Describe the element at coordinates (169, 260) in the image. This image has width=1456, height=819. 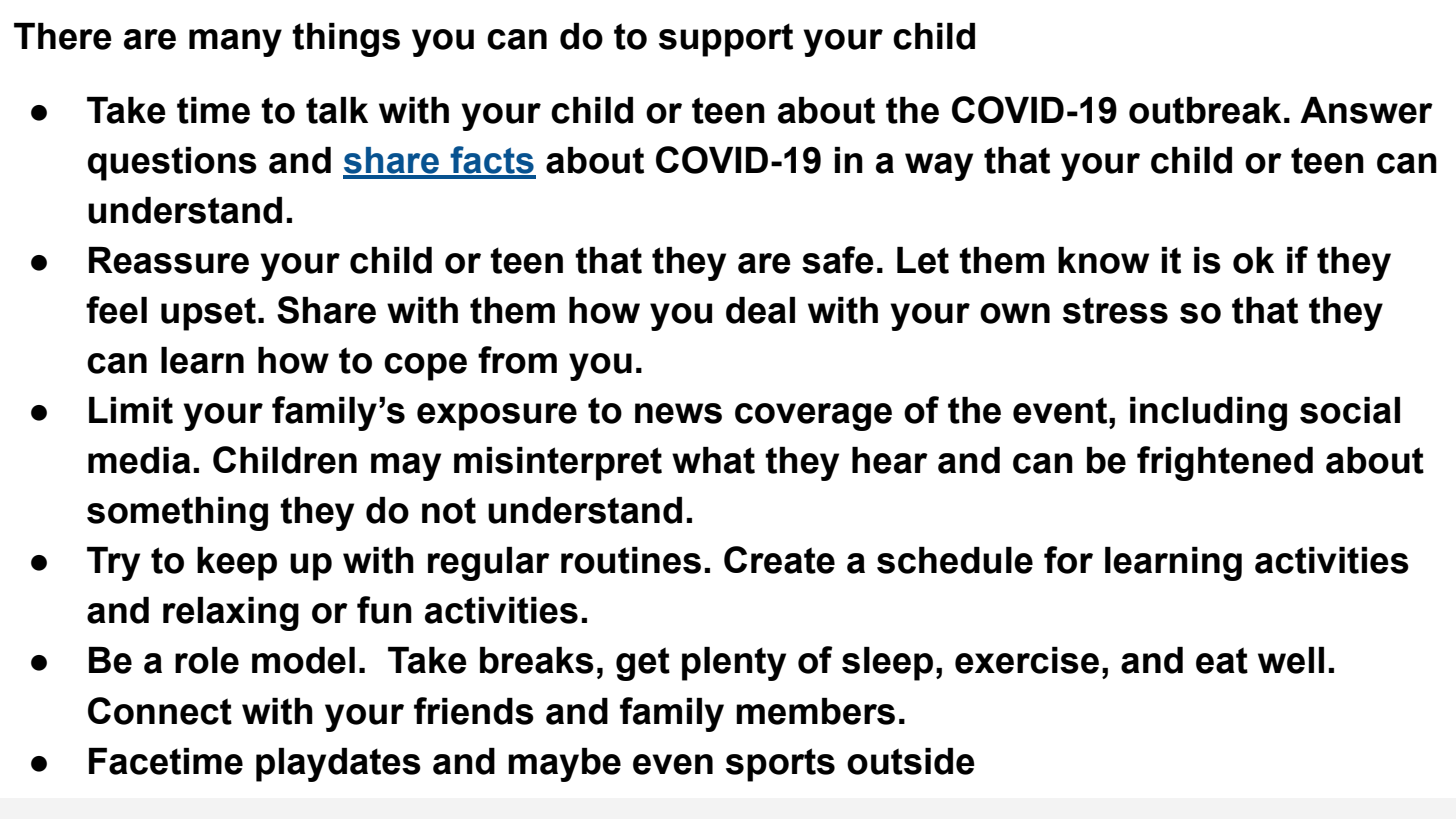
I see `Reassure` at that location.
